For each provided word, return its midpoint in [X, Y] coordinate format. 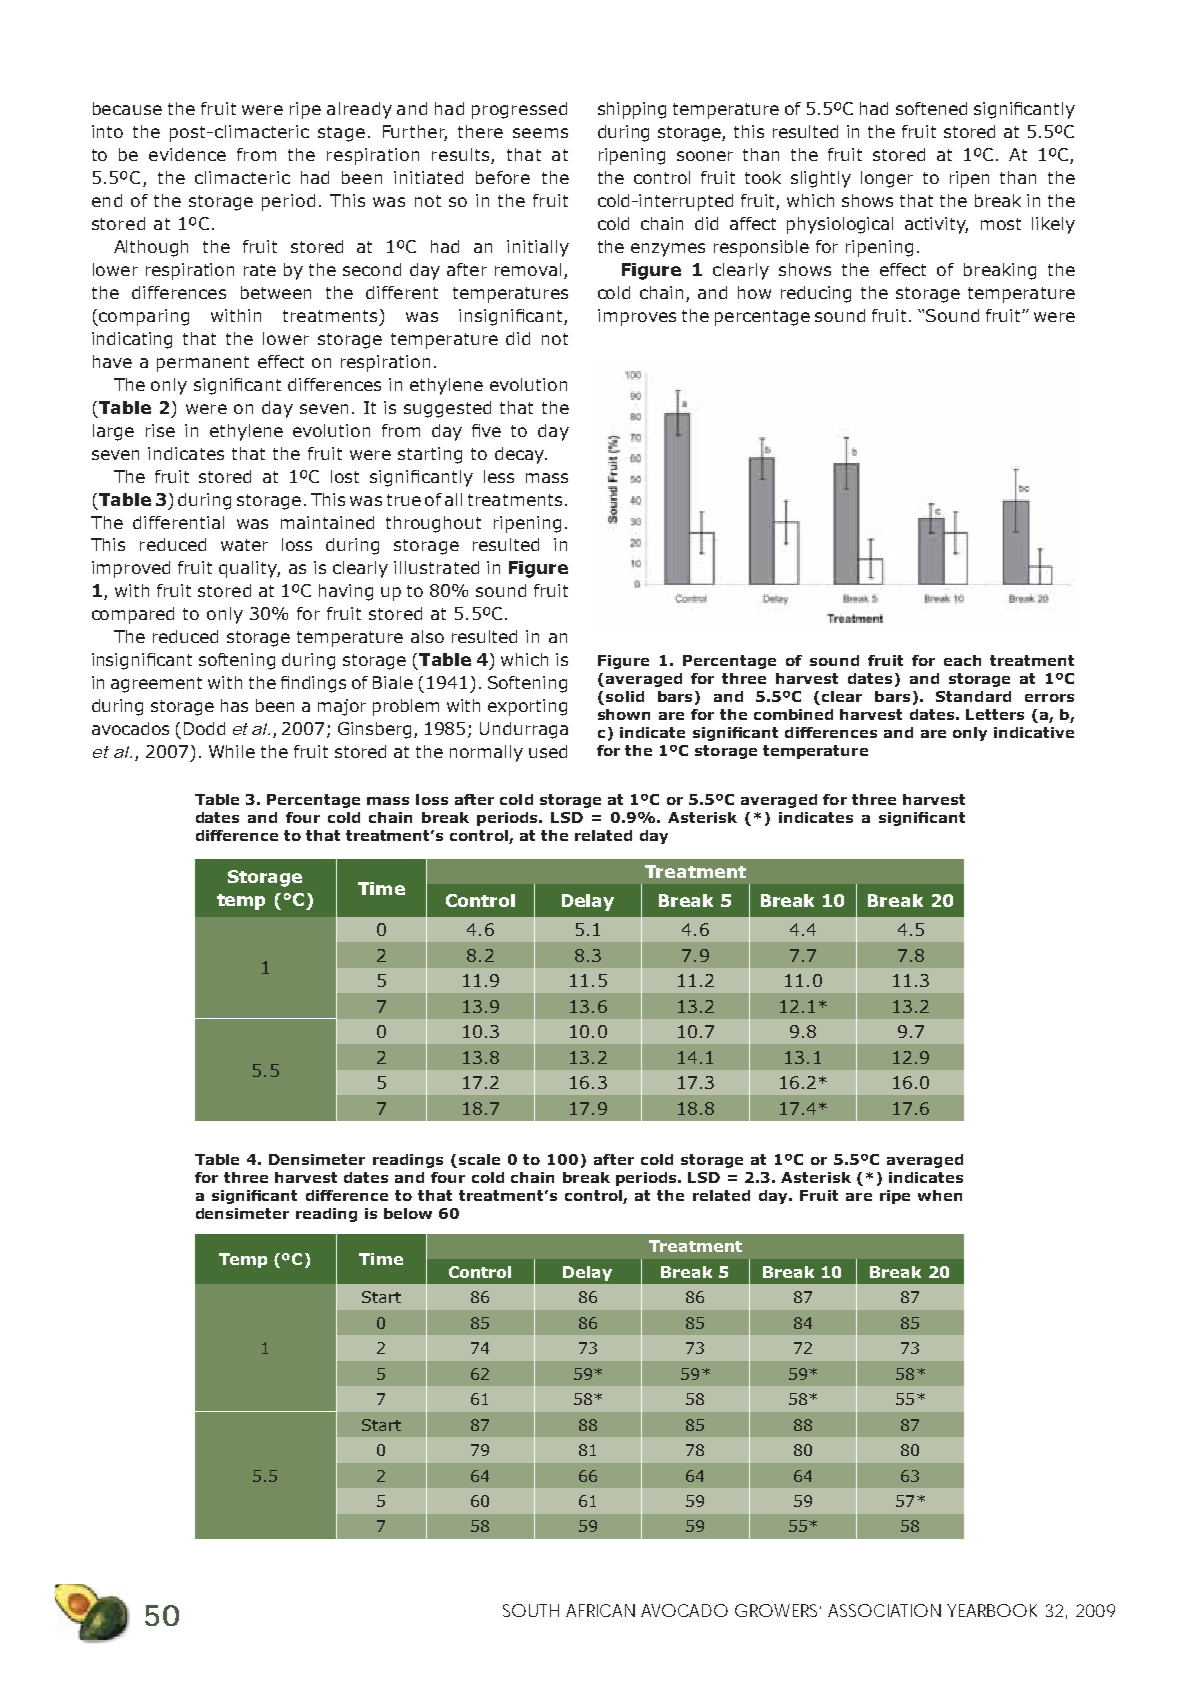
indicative [1034, 732]
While [232, 751]
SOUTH [531, 1610]
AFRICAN [600, 1610]
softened [931, 108]
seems [540, 133]
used [548, 751]
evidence [187, 154]
